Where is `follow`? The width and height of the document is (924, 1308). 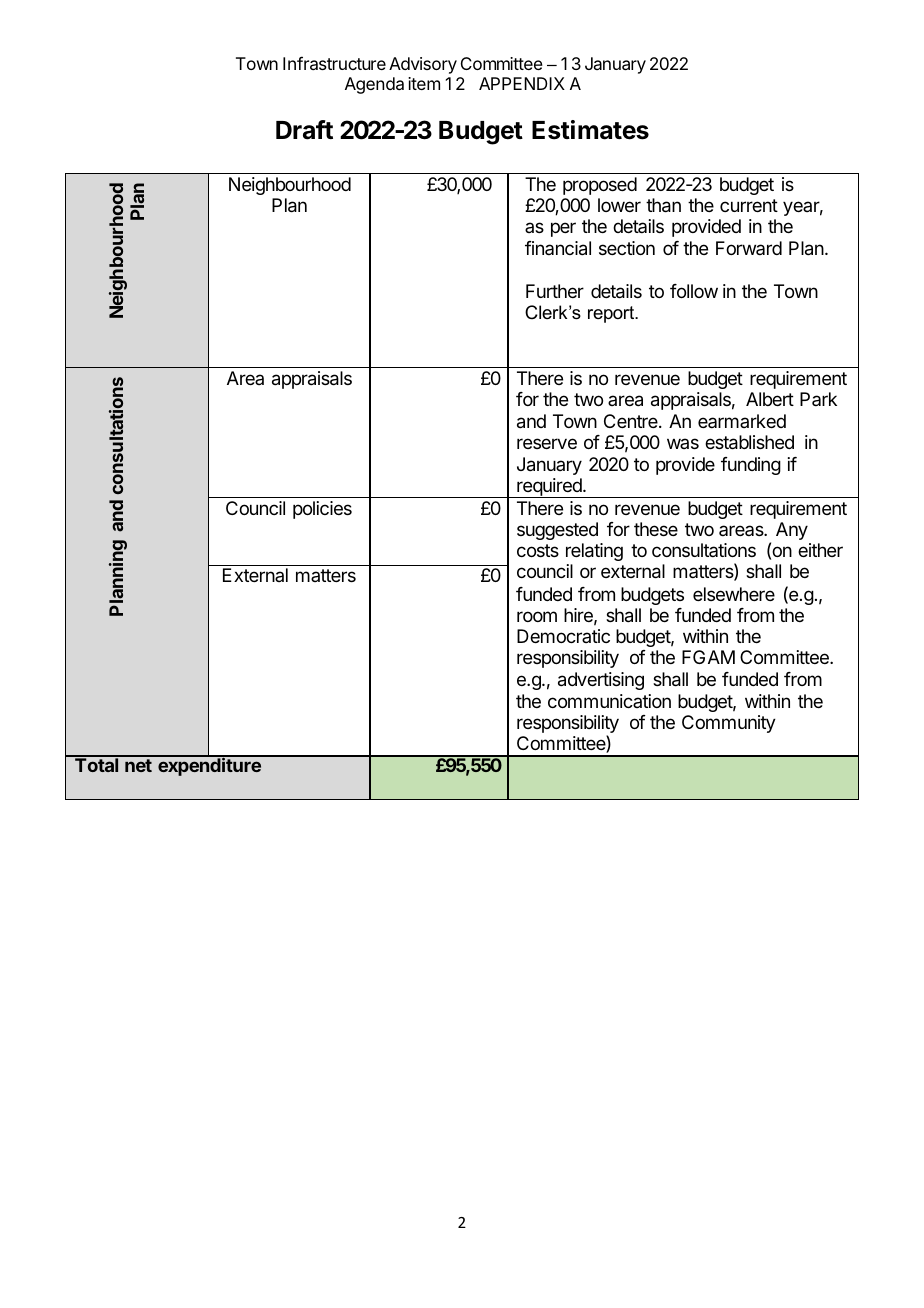
follow is located at coordinates (694, 291).
